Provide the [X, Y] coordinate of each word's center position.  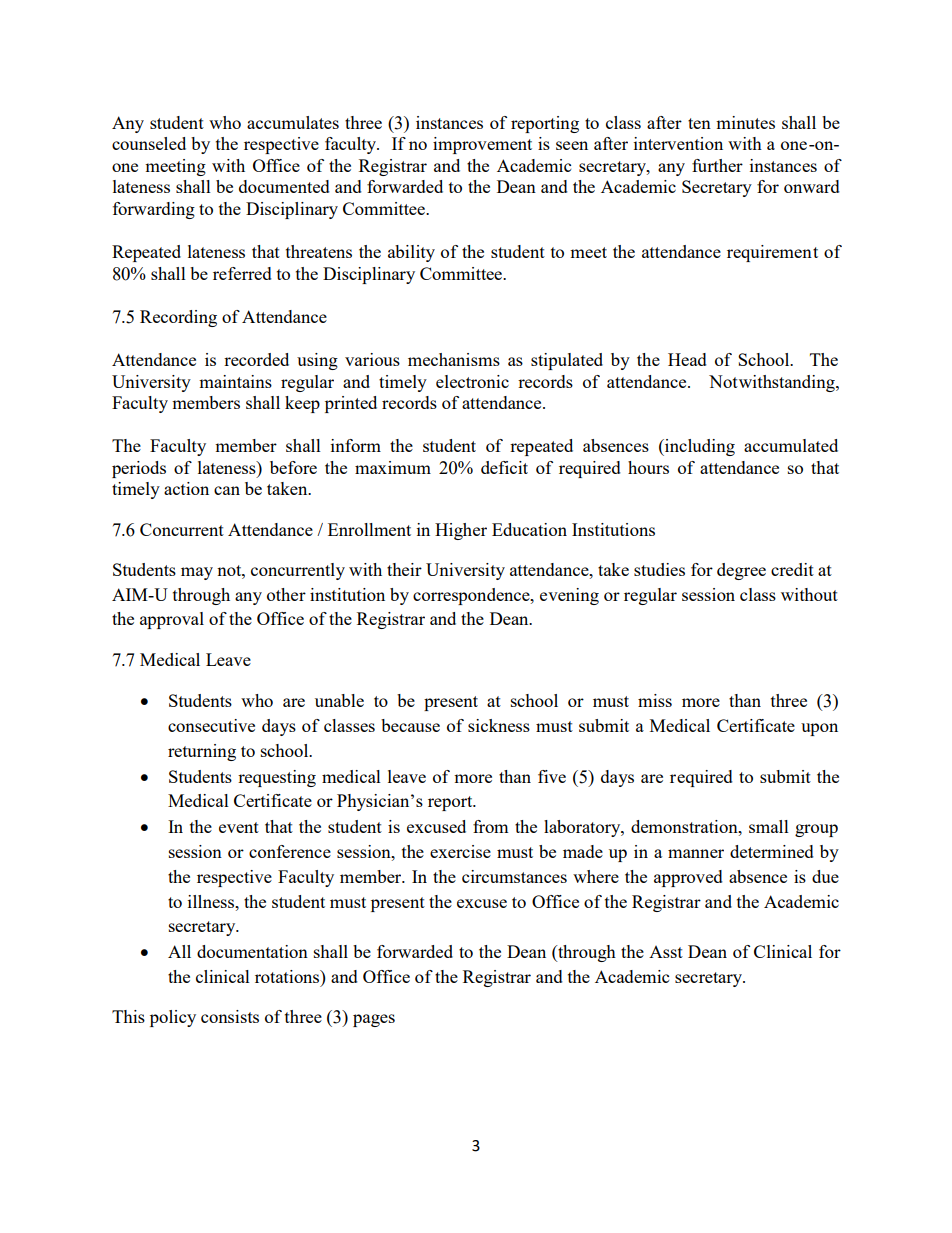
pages [374, 1020]
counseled [149, 143]
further [717, 165]
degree [741, 571]
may [197, 573]
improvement [482, 145]
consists [230, 1016]
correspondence [472, 596]
